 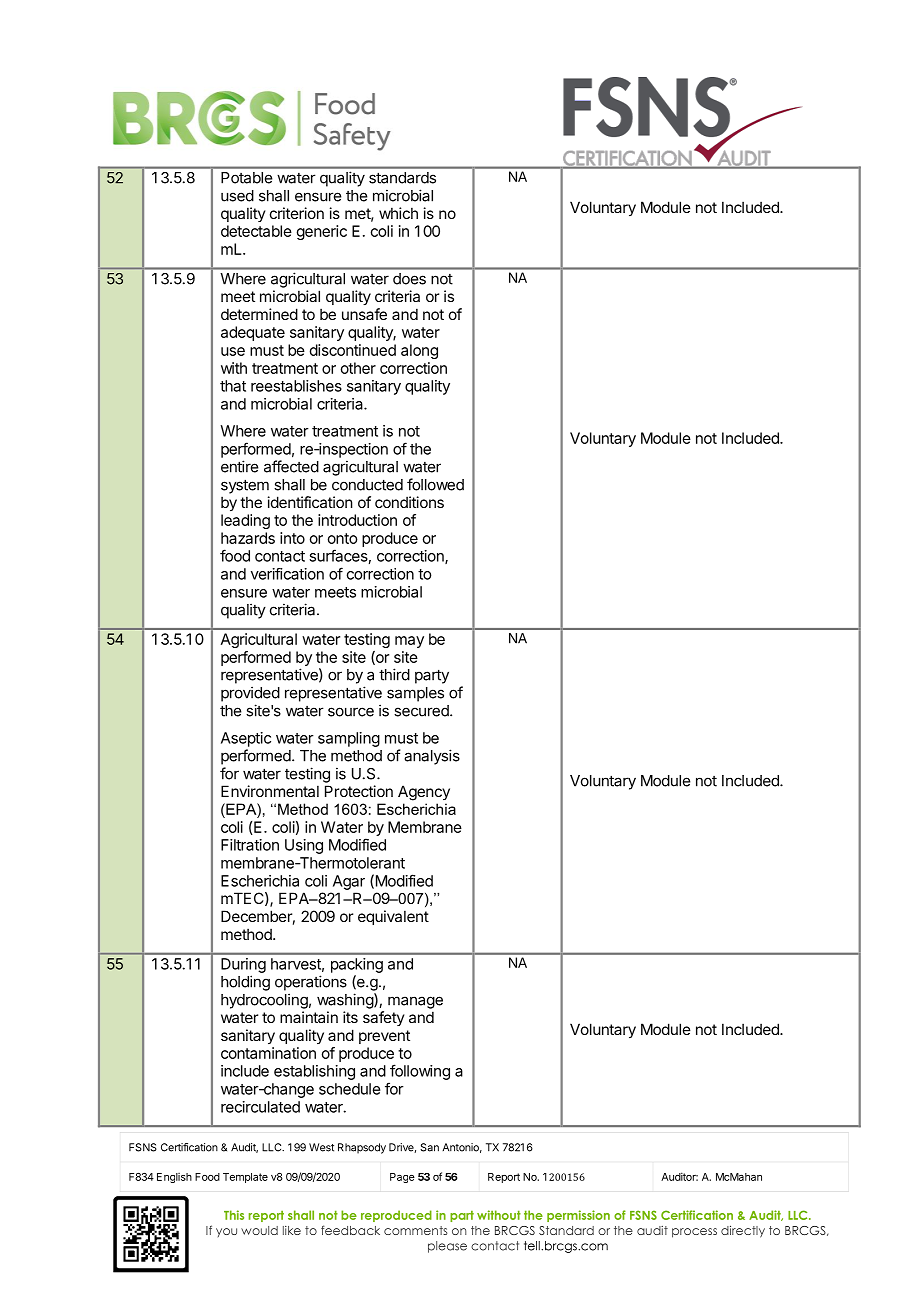 What do you see at coordinates (250, 845) in the image?
I see `Filtration` at bounding box center [250, 845].
